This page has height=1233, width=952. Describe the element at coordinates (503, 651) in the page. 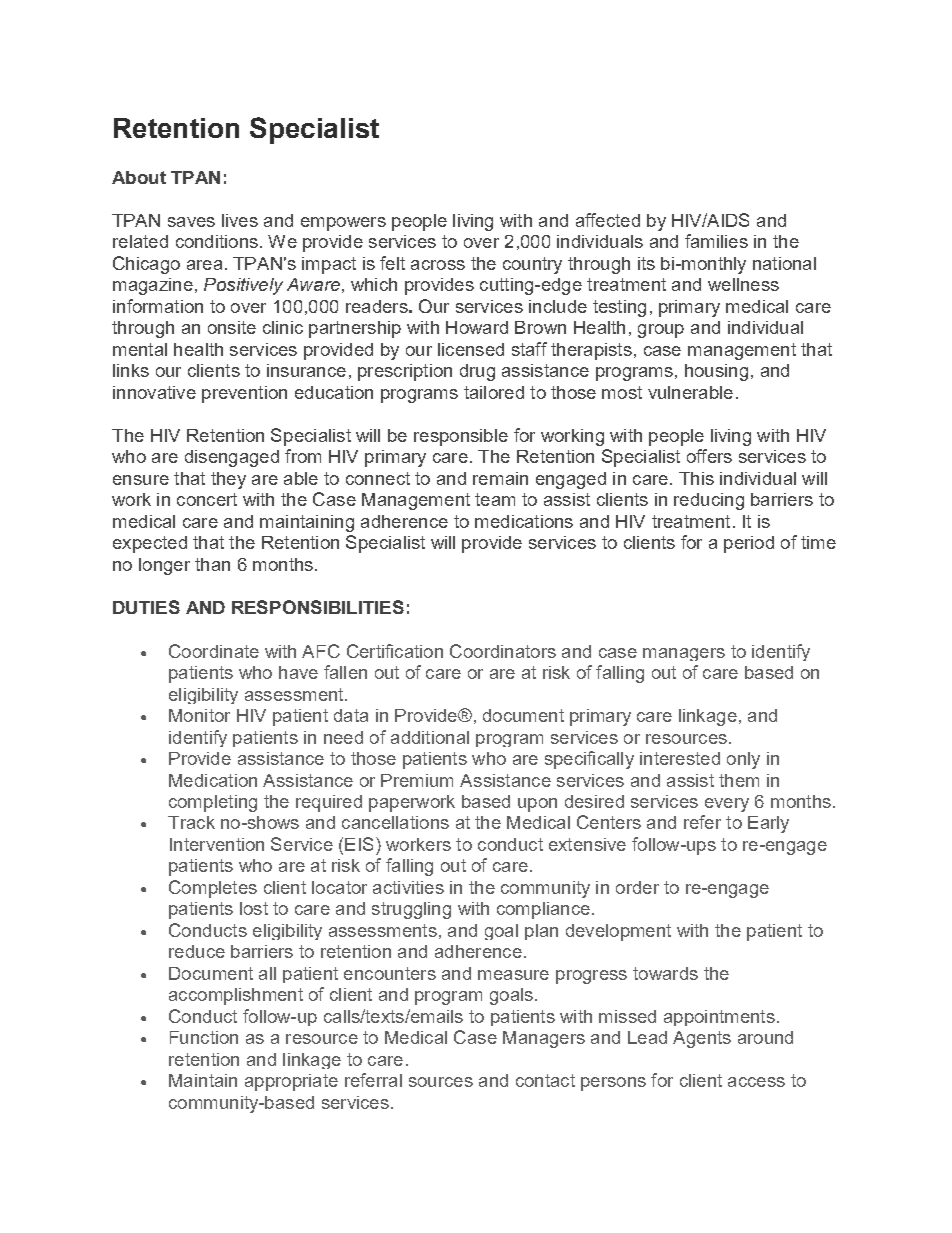

I see `Coordinators` at that location.
